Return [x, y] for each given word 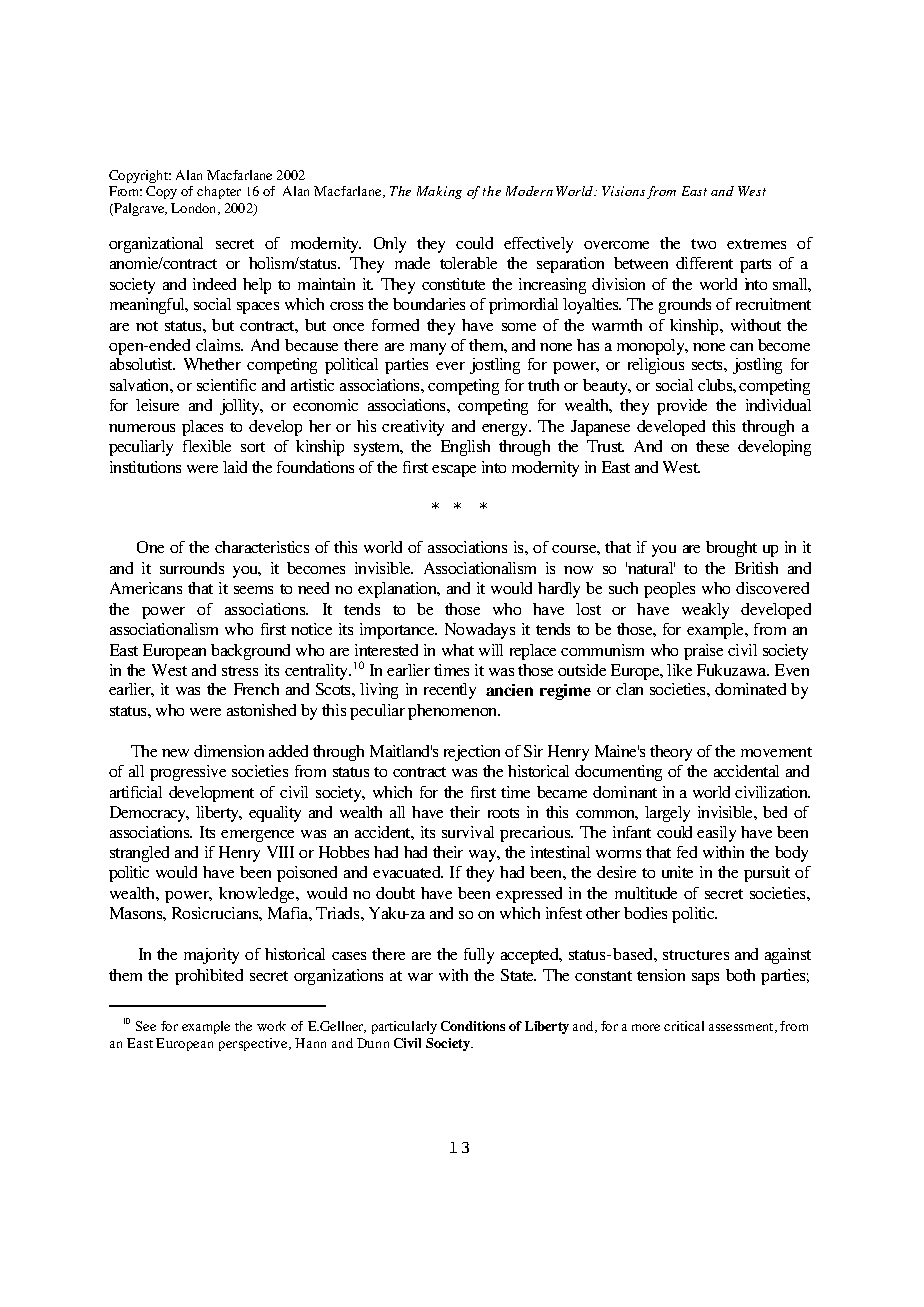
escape [454, 471]
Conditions [473, 1026]
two [703, 244]
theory [671, 753]
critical [684, 1026]
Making [439, 192]
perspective [254, 1044]
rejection [472, 753]
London [195, 209]
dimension [229, 751]
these [712, 446]
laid [235, 467]
